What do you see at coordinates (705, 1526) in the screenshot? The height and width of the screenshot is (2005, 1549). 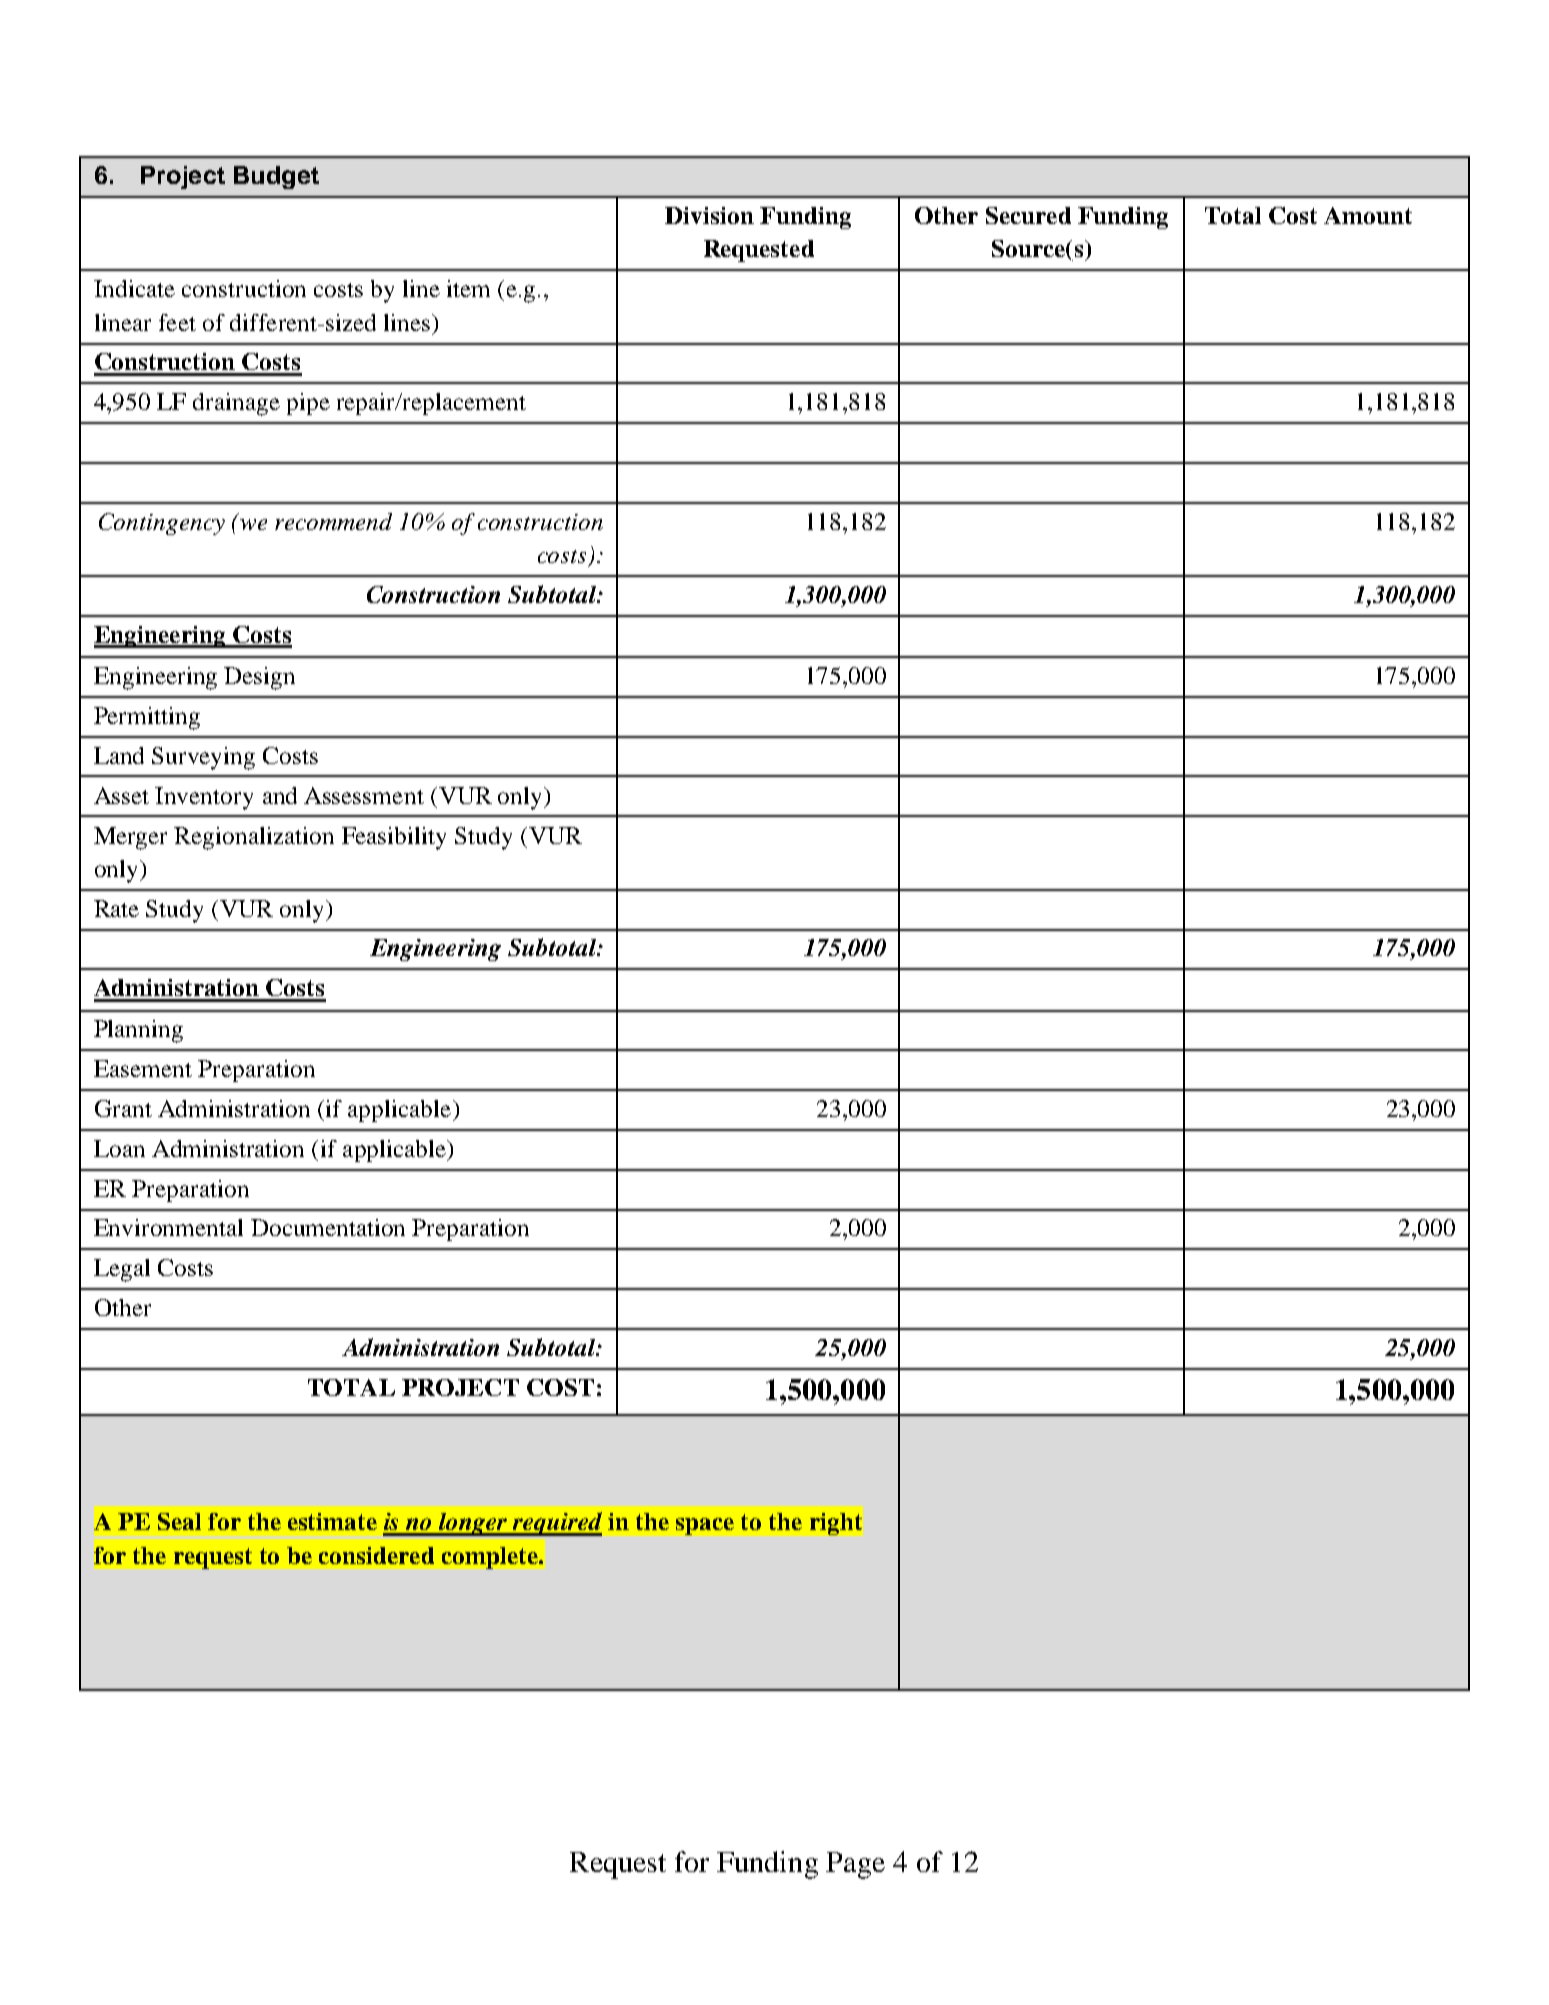 I see `space` at bounding box center [705, 1526].
